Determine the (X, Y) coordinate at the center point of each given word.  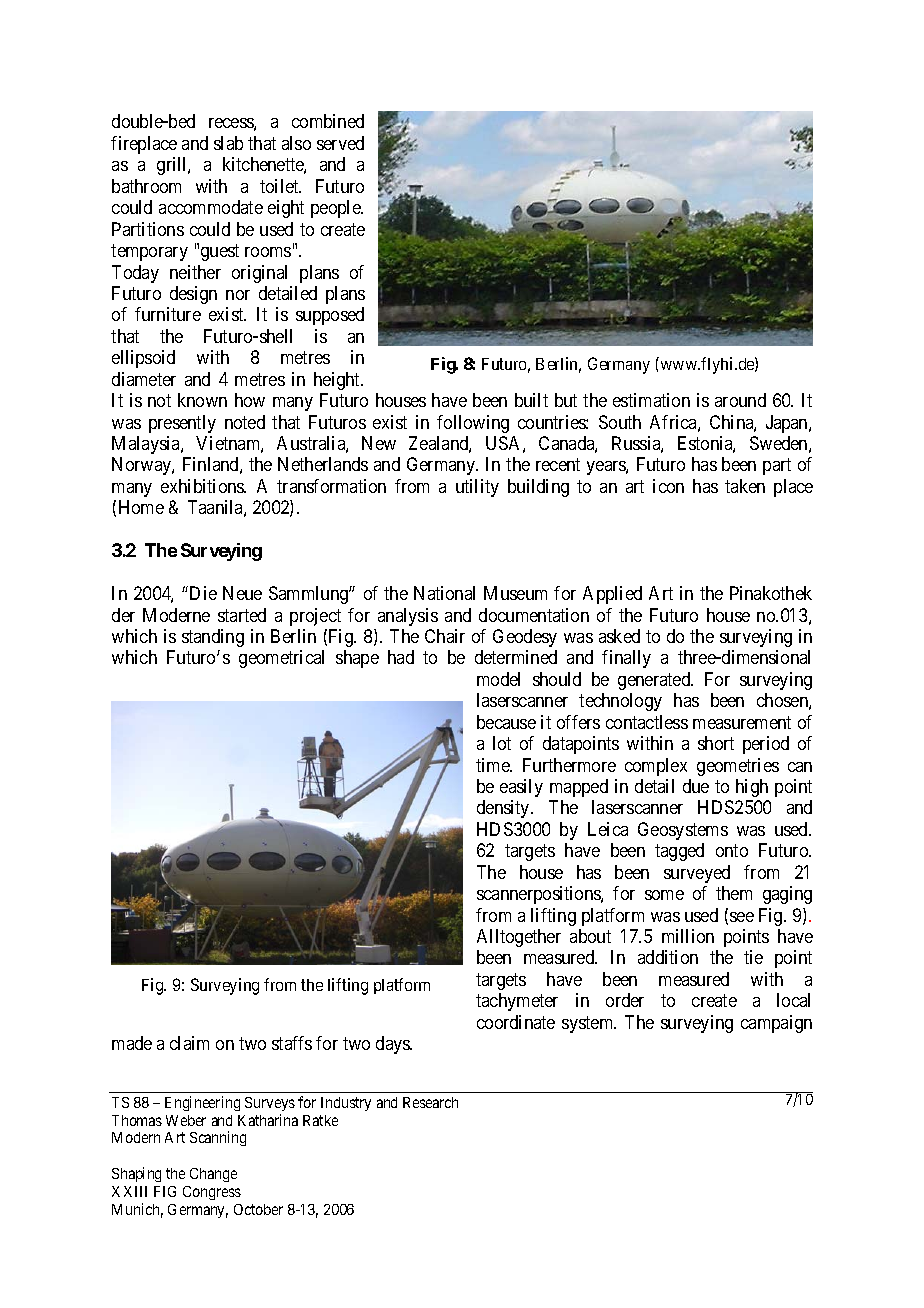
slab (228, 143)
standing (213, 638)
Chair (445, 636)
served (340, 143)
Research (430, 1102)
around (740, 400)
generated (655, 681)
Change (213, 1175)
